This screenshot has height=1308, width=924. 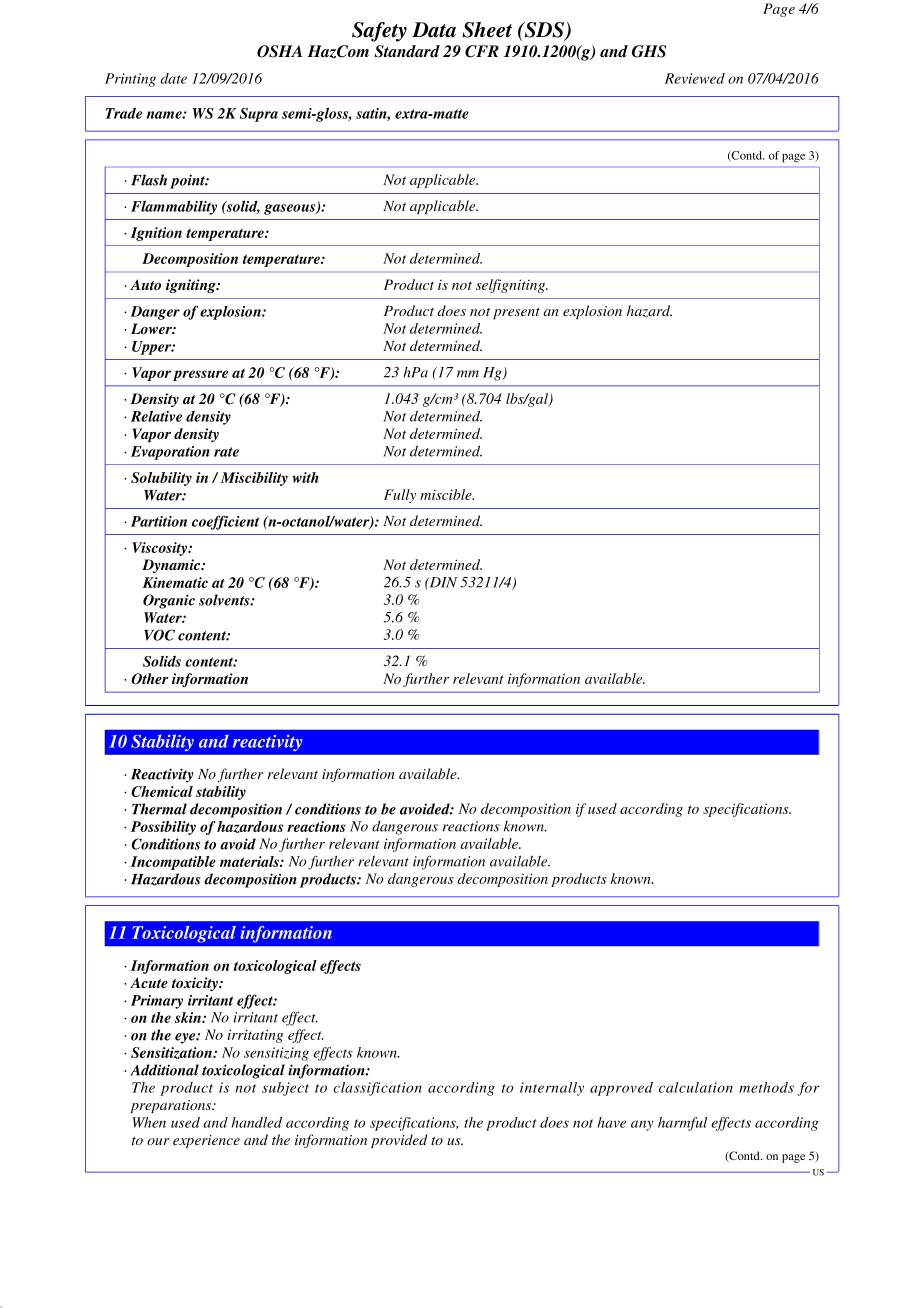 I want to click on date, so click(x=173, y=78).
